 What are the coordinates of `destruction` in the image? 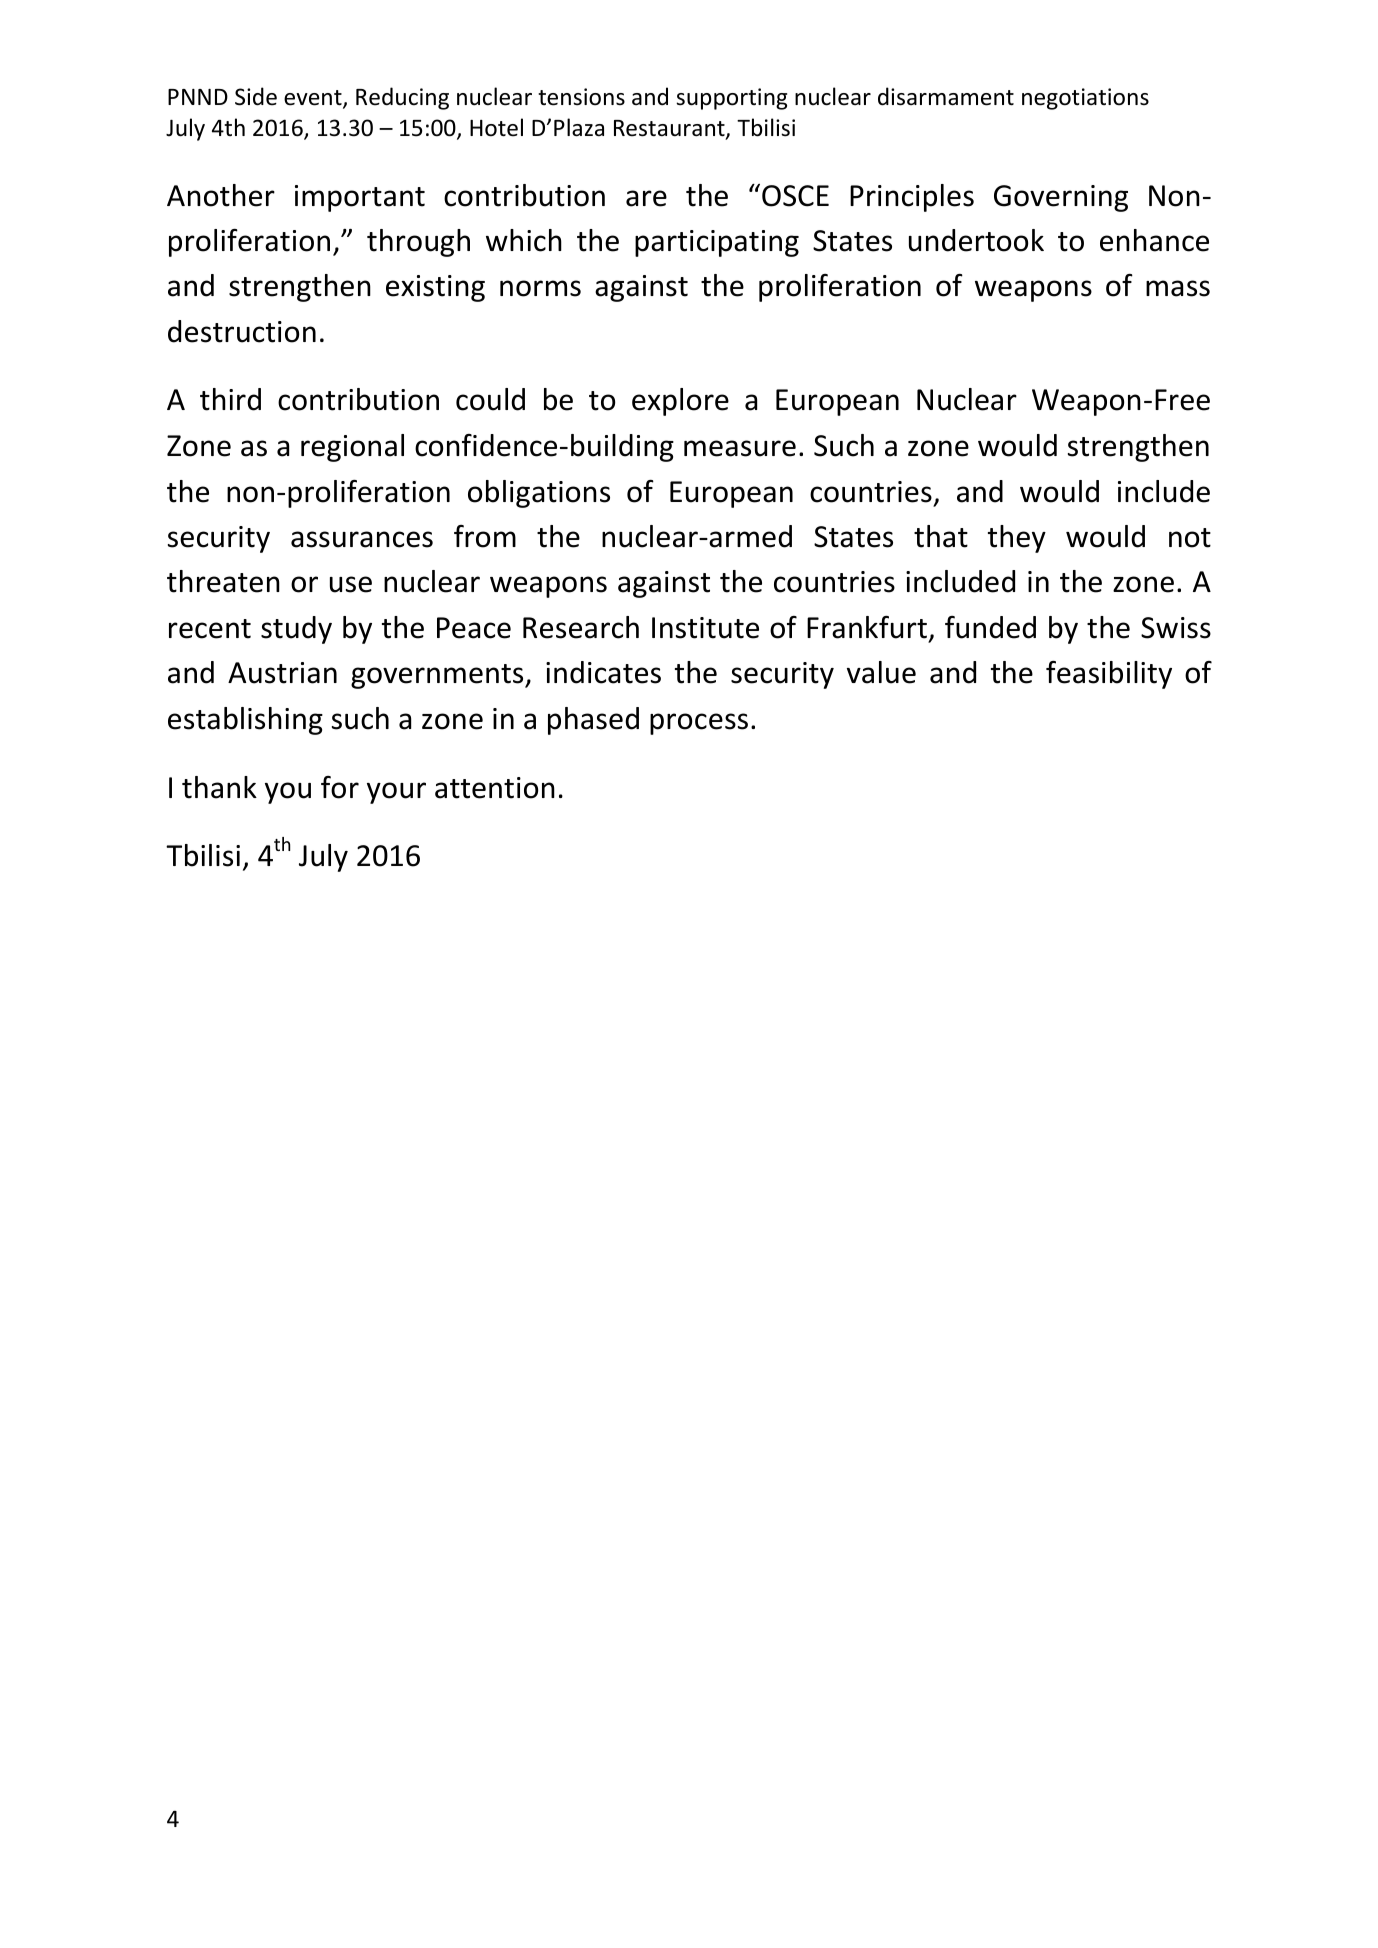 It's located at (242, 331).
